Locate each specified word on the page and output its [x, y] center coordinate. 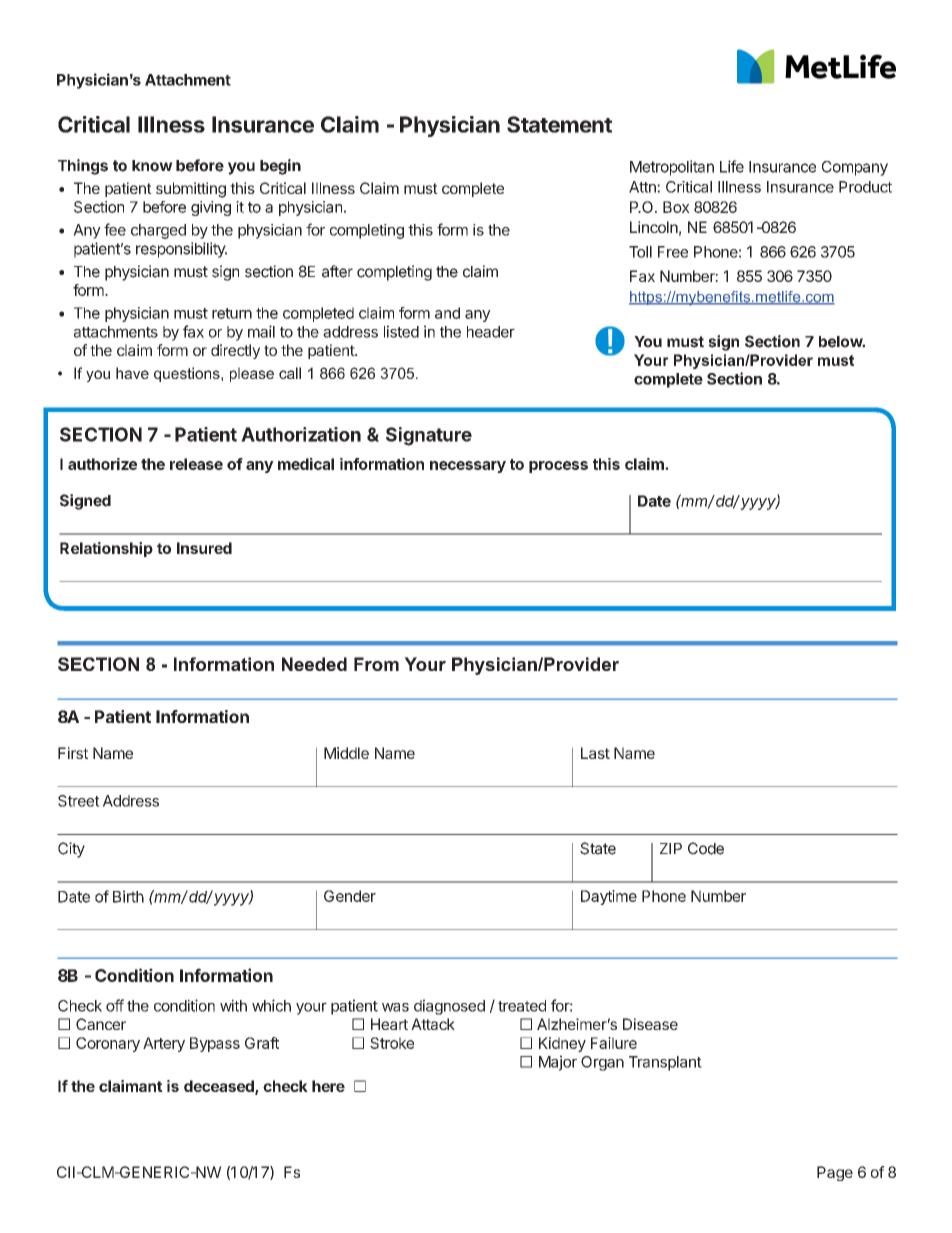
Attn [643, 187]
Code [706, 848]
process [558, 467]
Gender [350, 896]
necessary [468, 467]
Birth [128, 896]
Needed [314, 664]
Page [835, 1173]
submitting [191, 190]
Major [558, 1063]
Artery [164, 1044]
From [376, 664]
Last [595, 753]
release [196, 464]
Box [676, 207]
